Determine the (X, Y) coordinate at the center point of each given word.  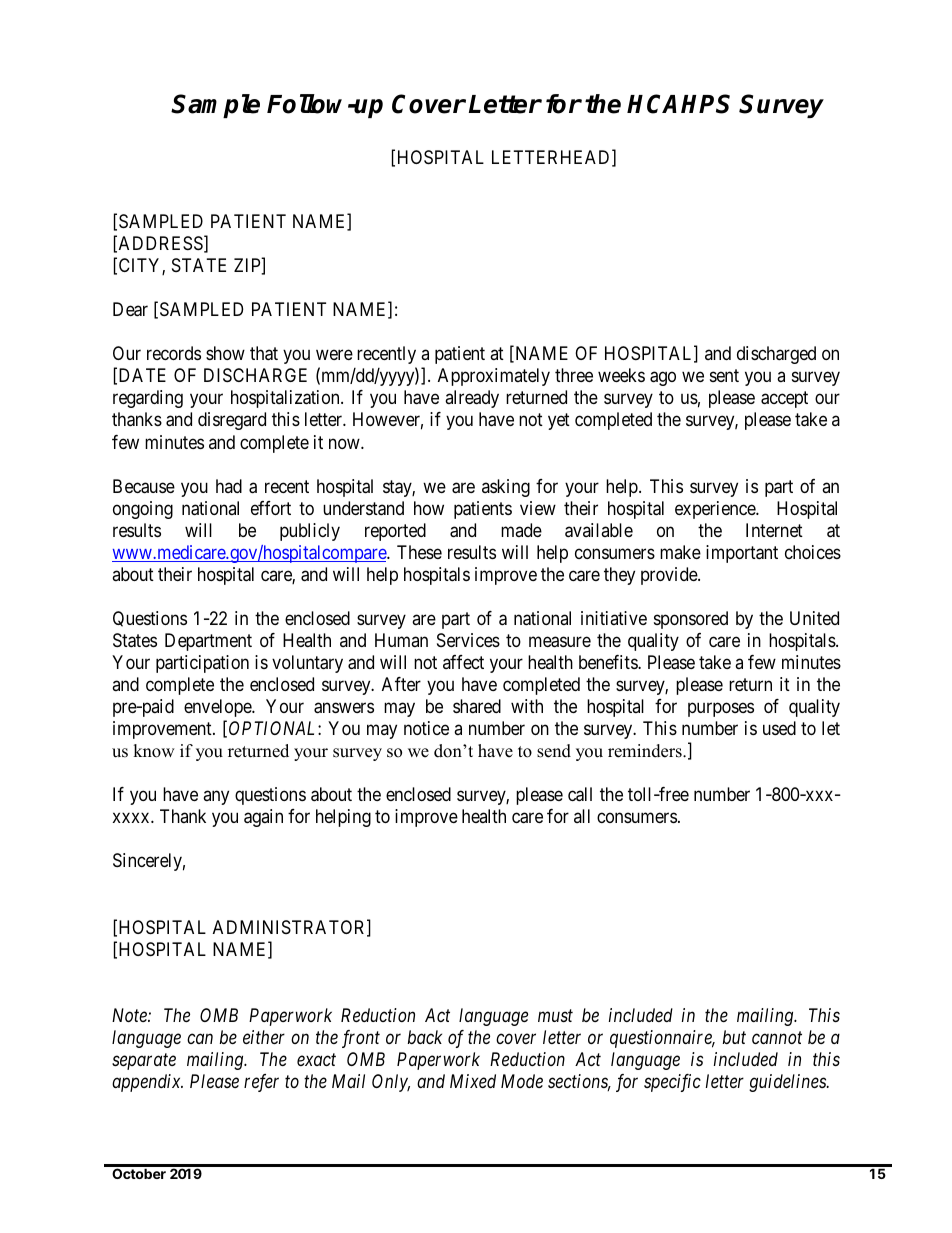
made (521, 530)
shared (477, 706)
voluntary (307, 664)
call (580, 794)
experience (716, 510)
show (225, 353)
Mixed (473, 1081)
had (229, 486)
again (263, 818)
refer (261, 1083)
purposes (721, 710)
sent (724, 376)
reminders (646, 751)
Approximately (494, 377)
